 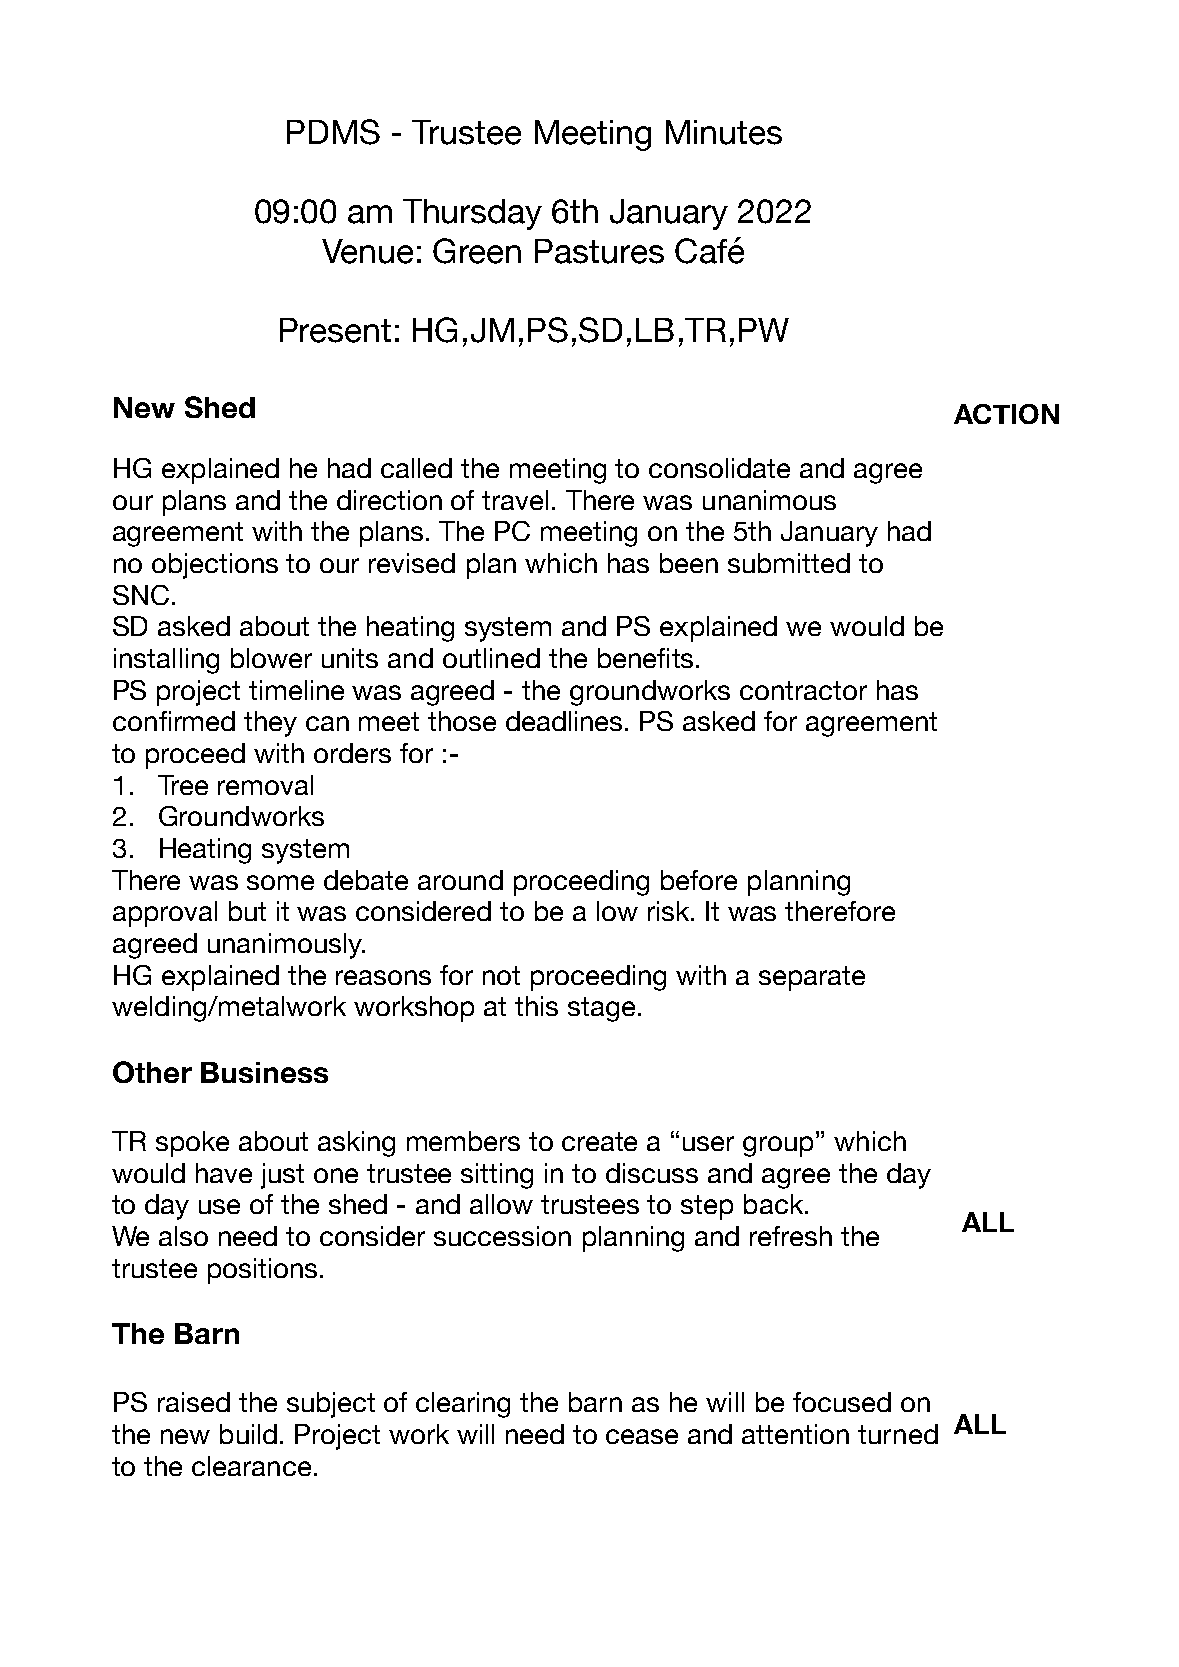 I want to click on build, so click(x=248, y=1434).
